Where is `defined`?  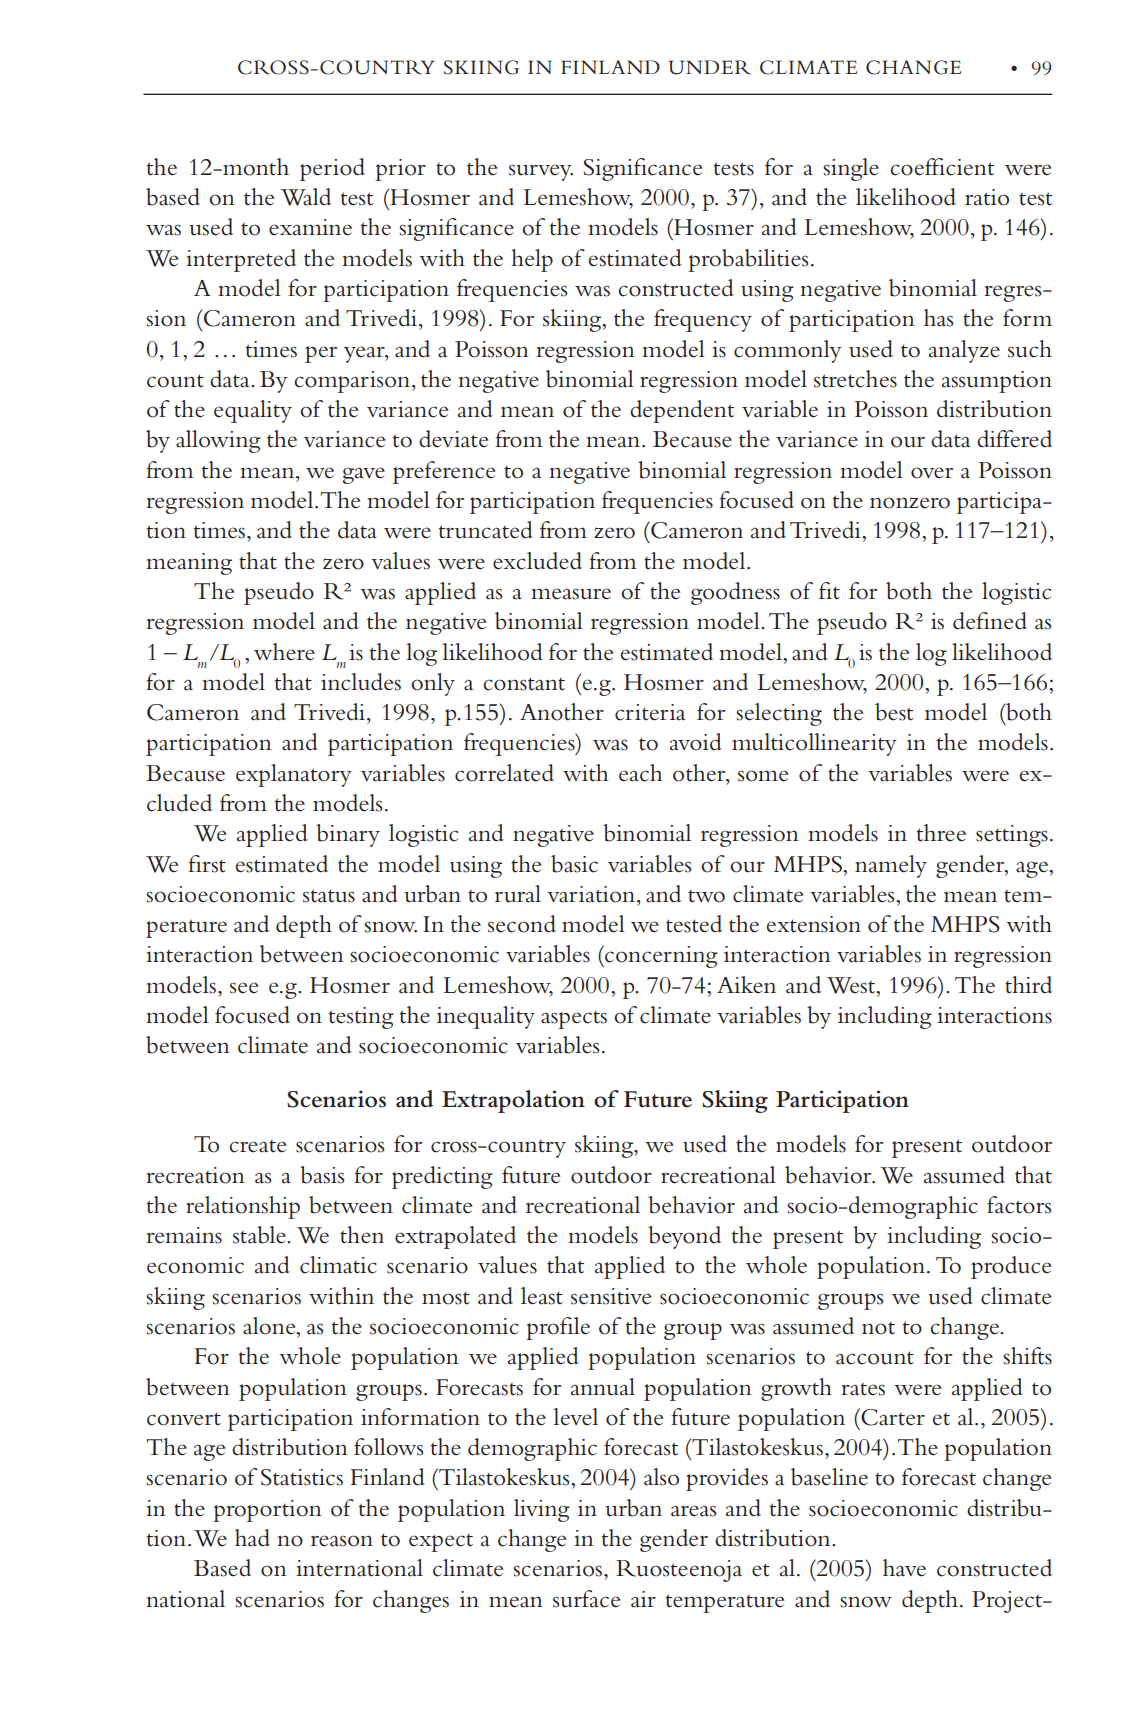 defined is located at coordinates (990, 621).
